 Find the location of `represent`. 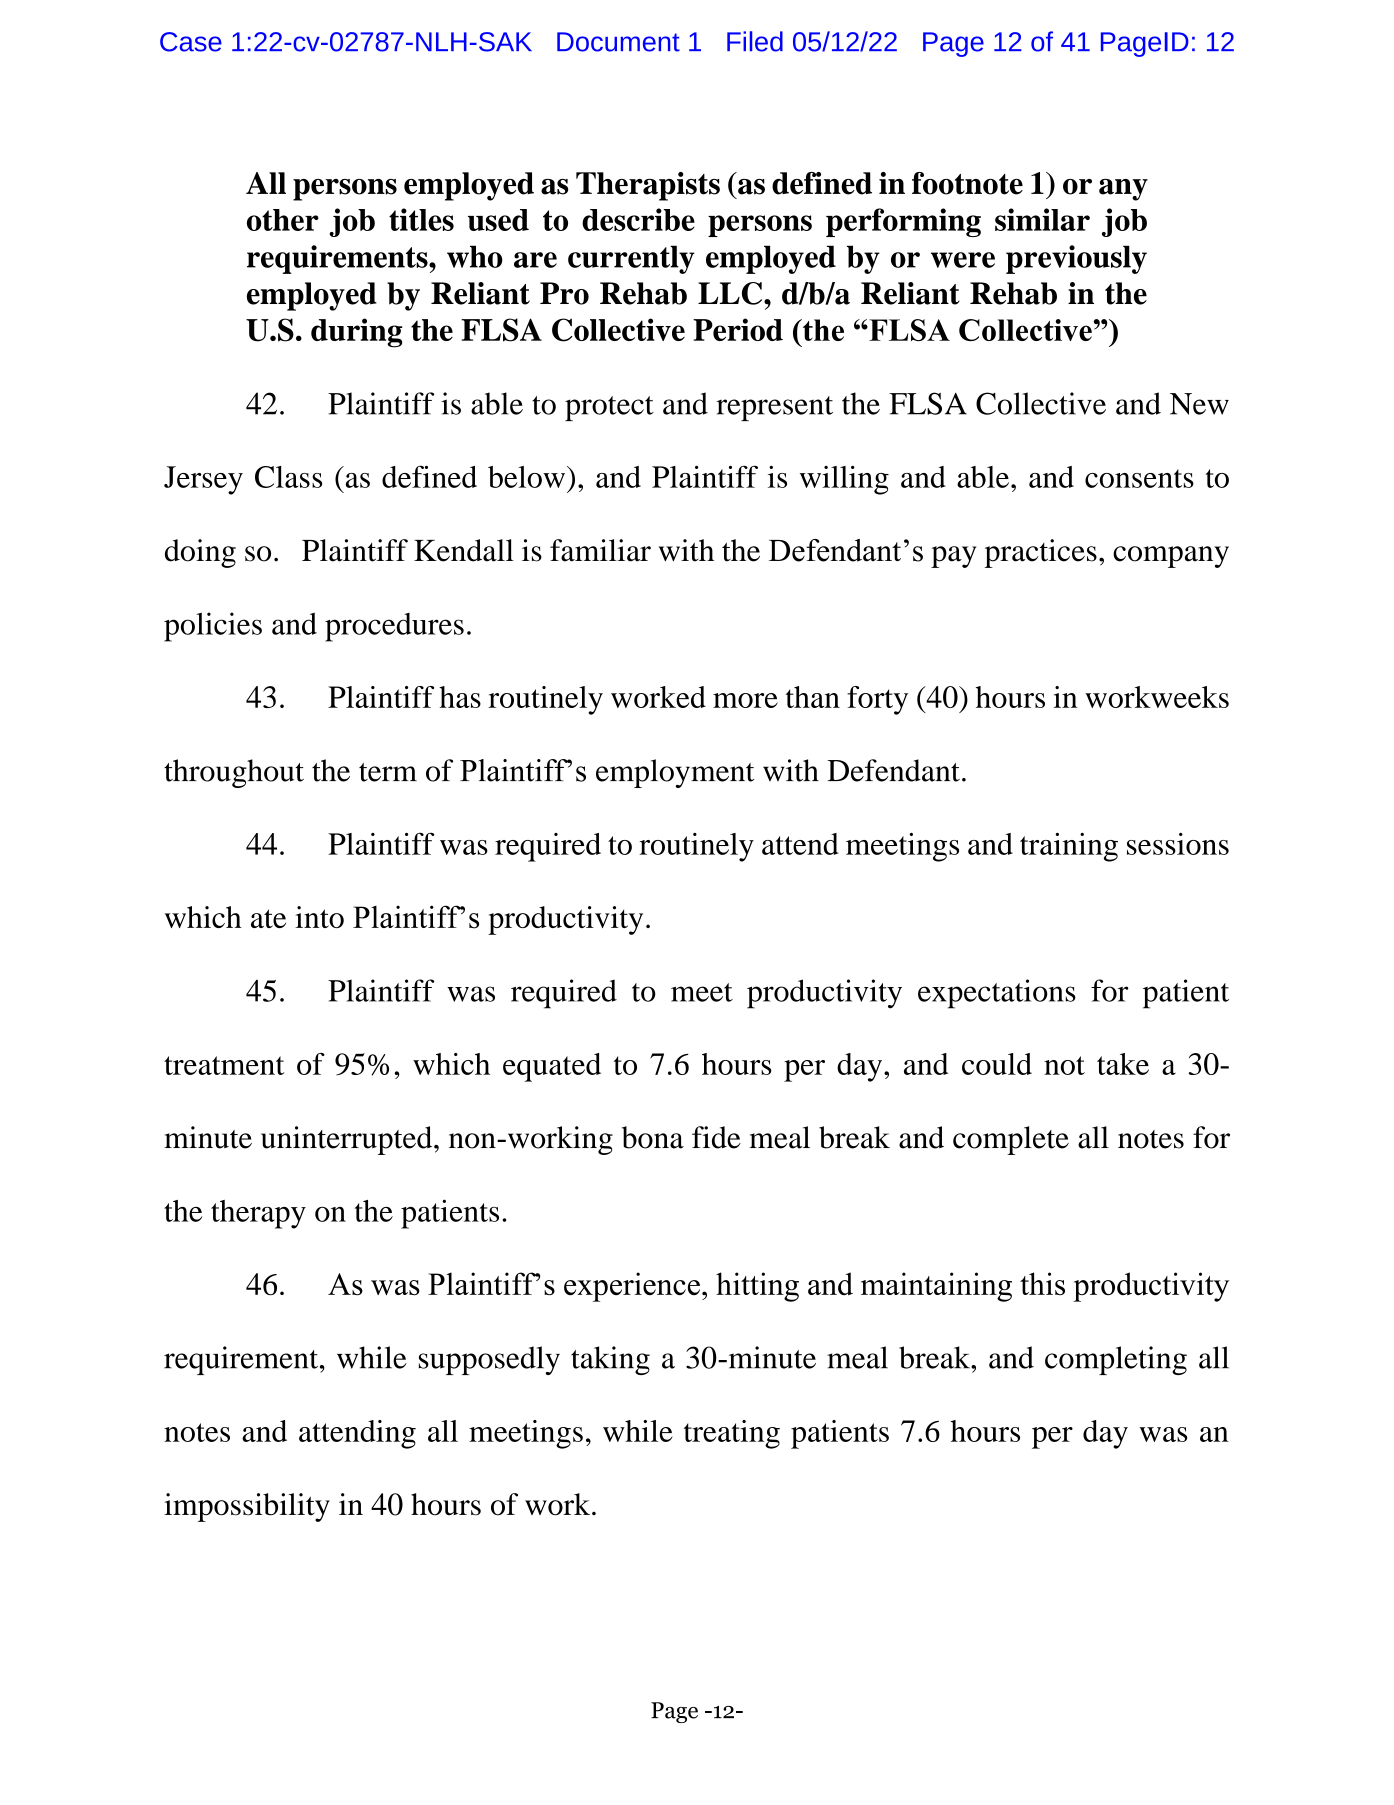

represent is located at coordinates (774, 408).
